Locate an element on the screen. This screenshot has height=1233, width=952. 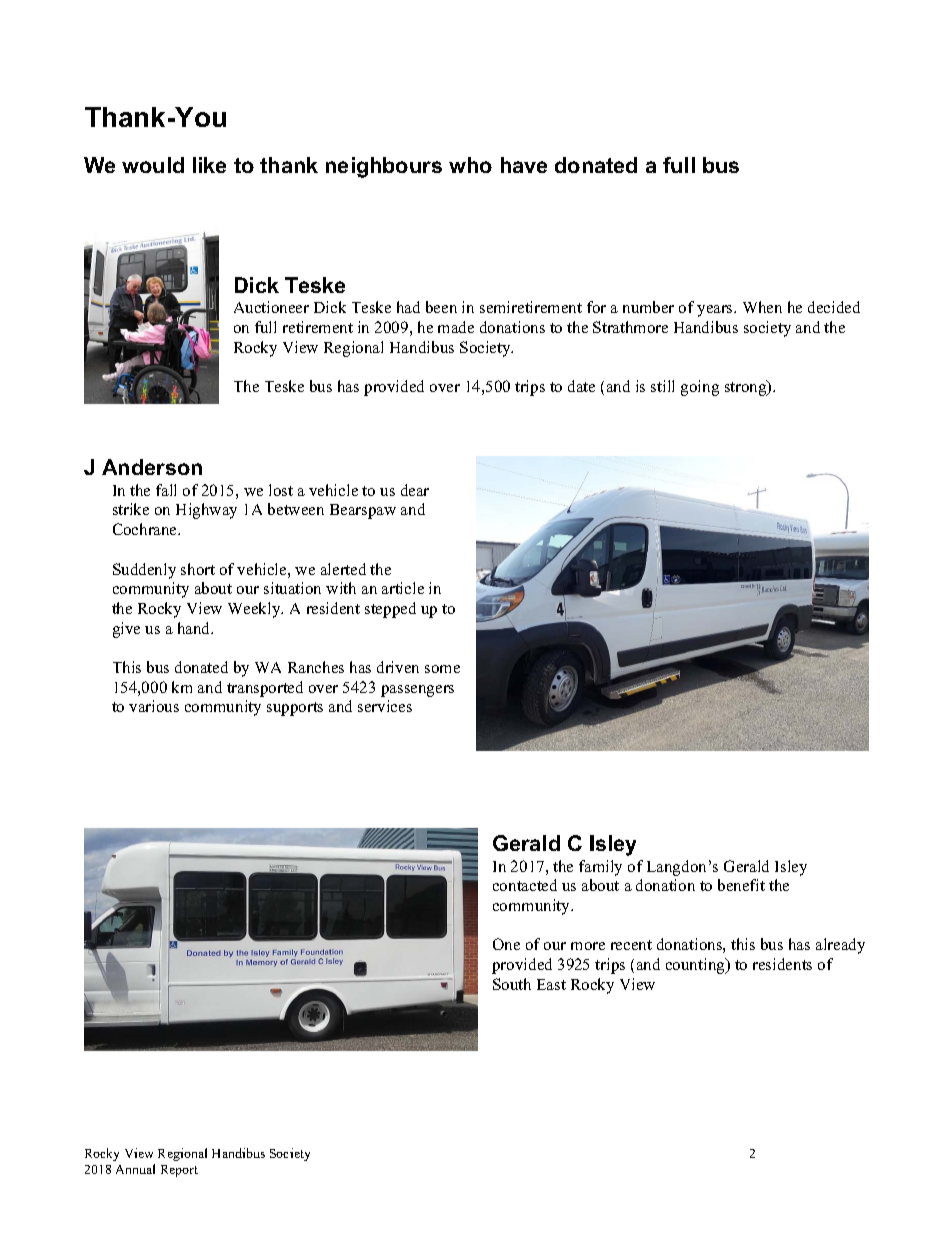
who is located at coordinates (470, 165).
